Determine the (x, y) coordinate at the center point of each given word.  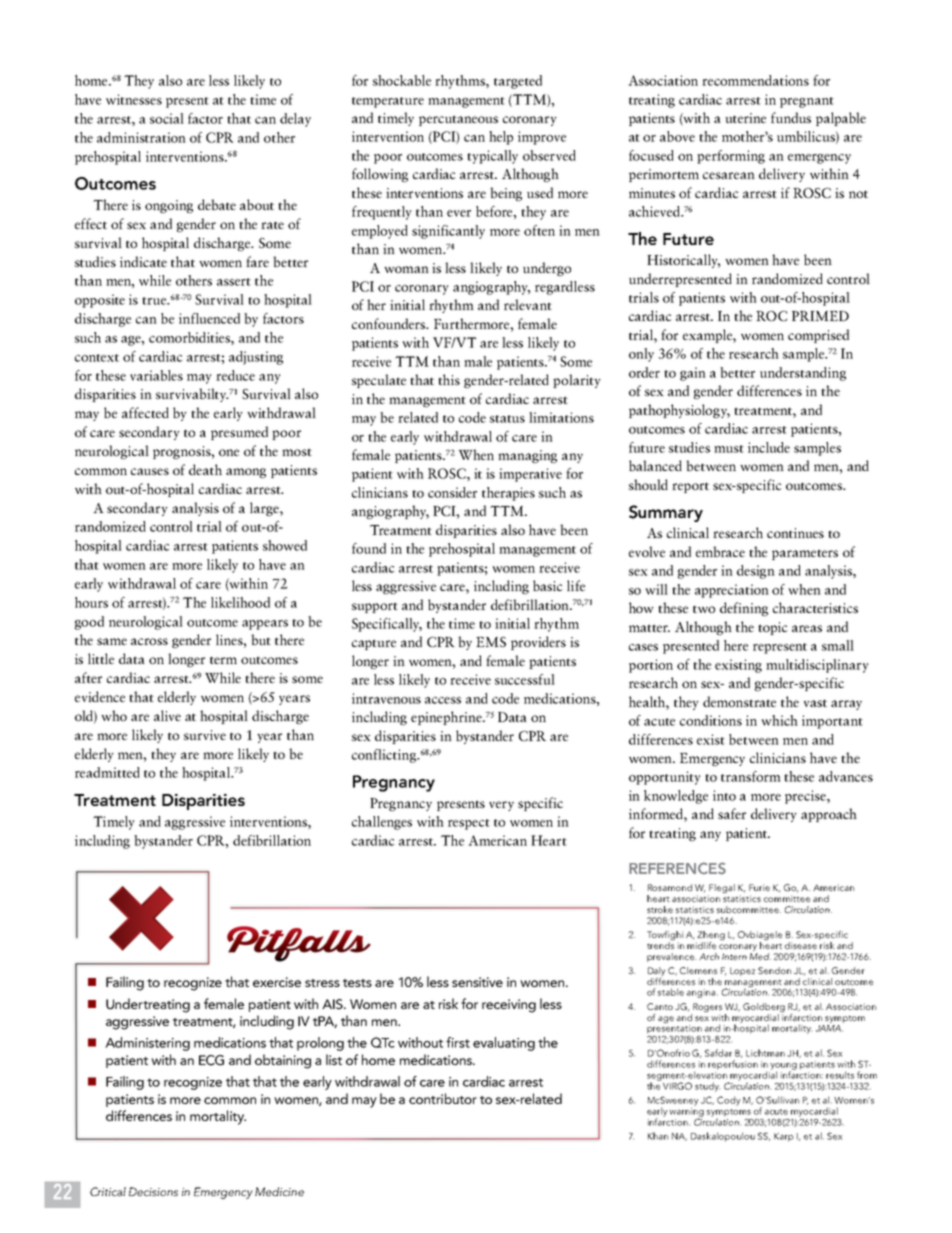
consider (452, 492)
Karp (783, 1137)
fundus (791, 117)
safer (732, 813)
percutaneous (458, 120)
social (167, 118)
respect (469, 824)
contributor (443, 1098)
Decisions (153, 1191)
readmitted (107, 772)
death (205, 469)
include (769, 447)
